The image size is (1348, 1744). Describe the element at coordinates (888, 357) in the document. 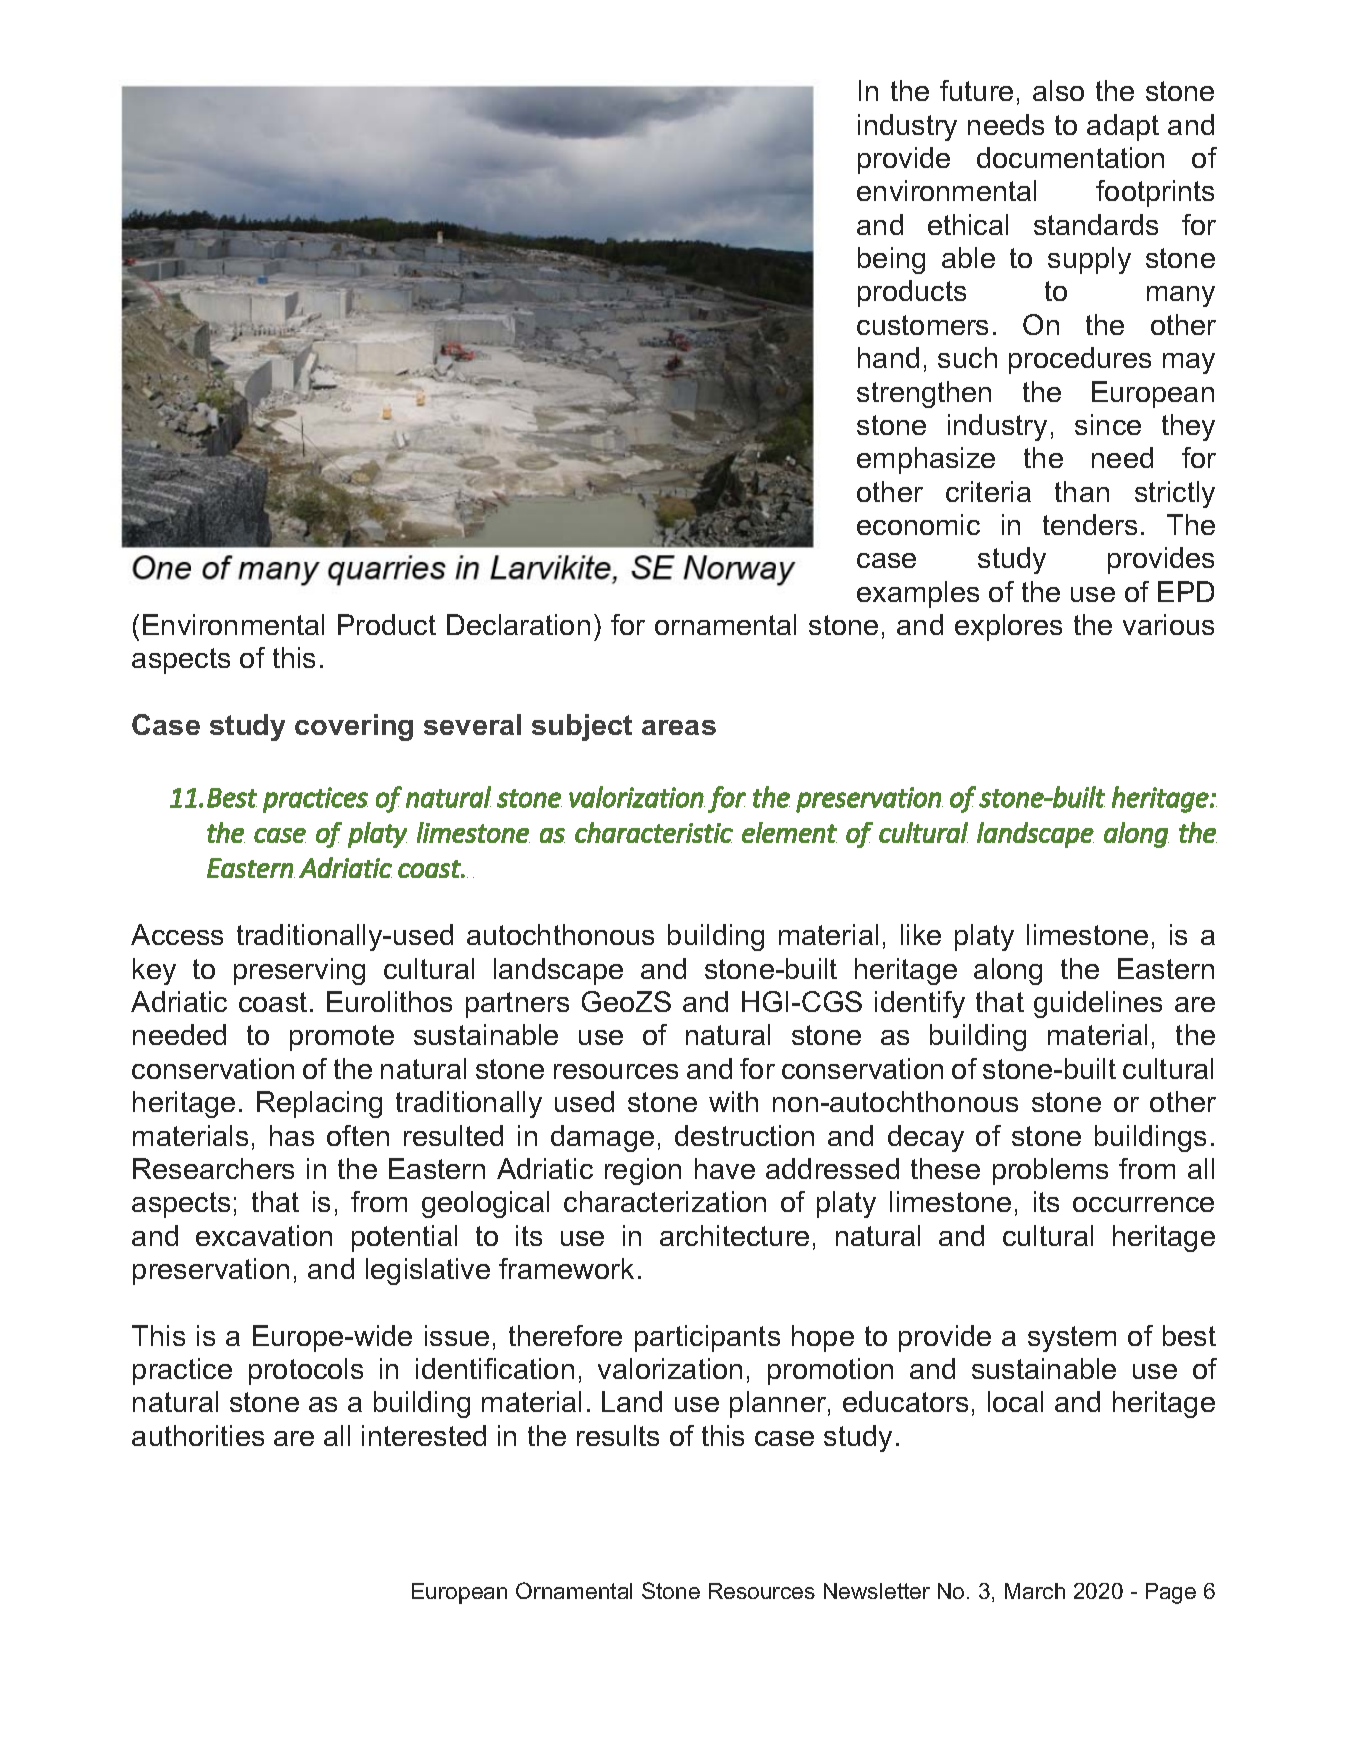

I see `hand` at that location.
